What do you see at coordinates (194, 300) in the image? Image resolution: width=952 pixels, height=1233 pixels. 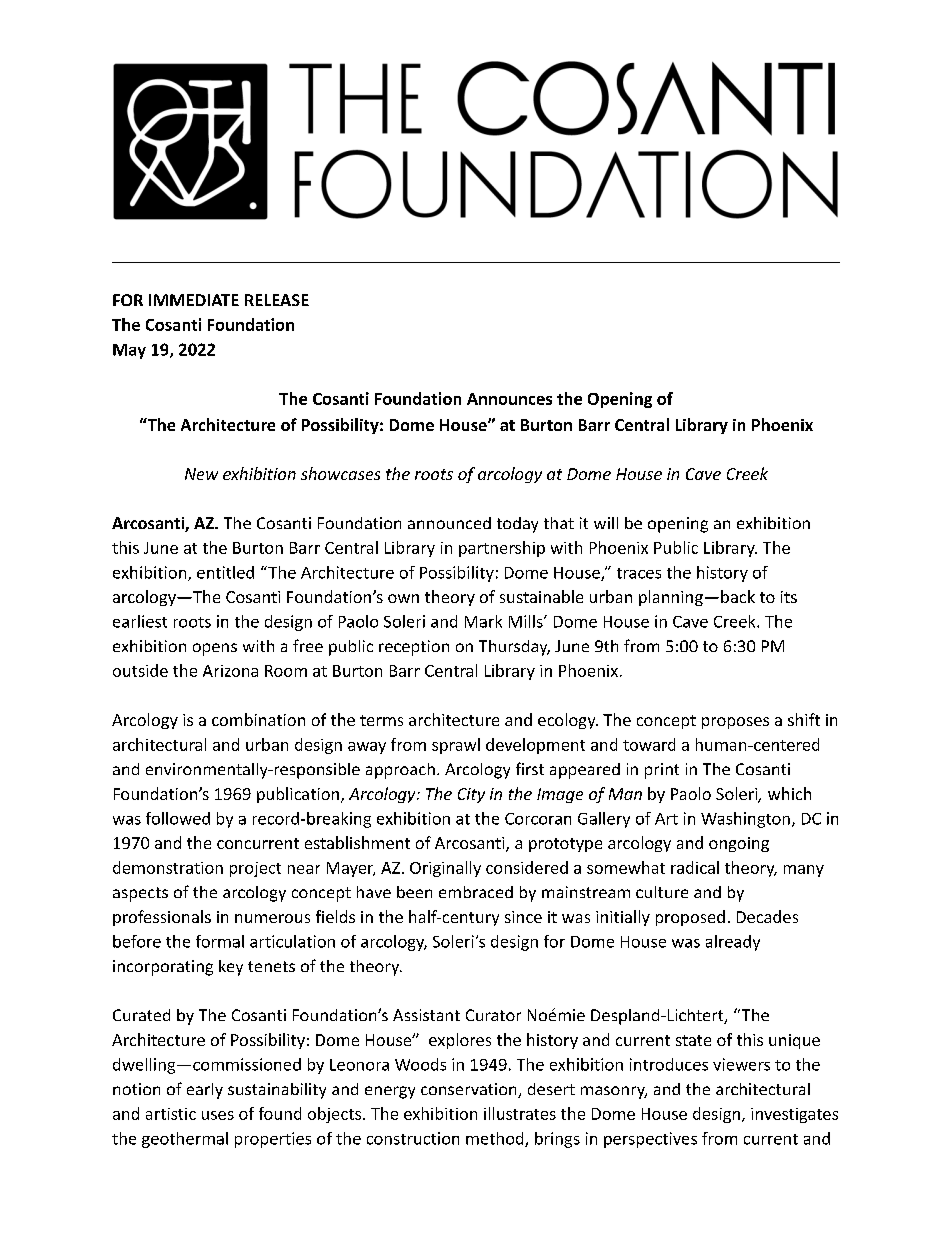 I see `IMMEDIATE` at bounding box center [194, 300].
